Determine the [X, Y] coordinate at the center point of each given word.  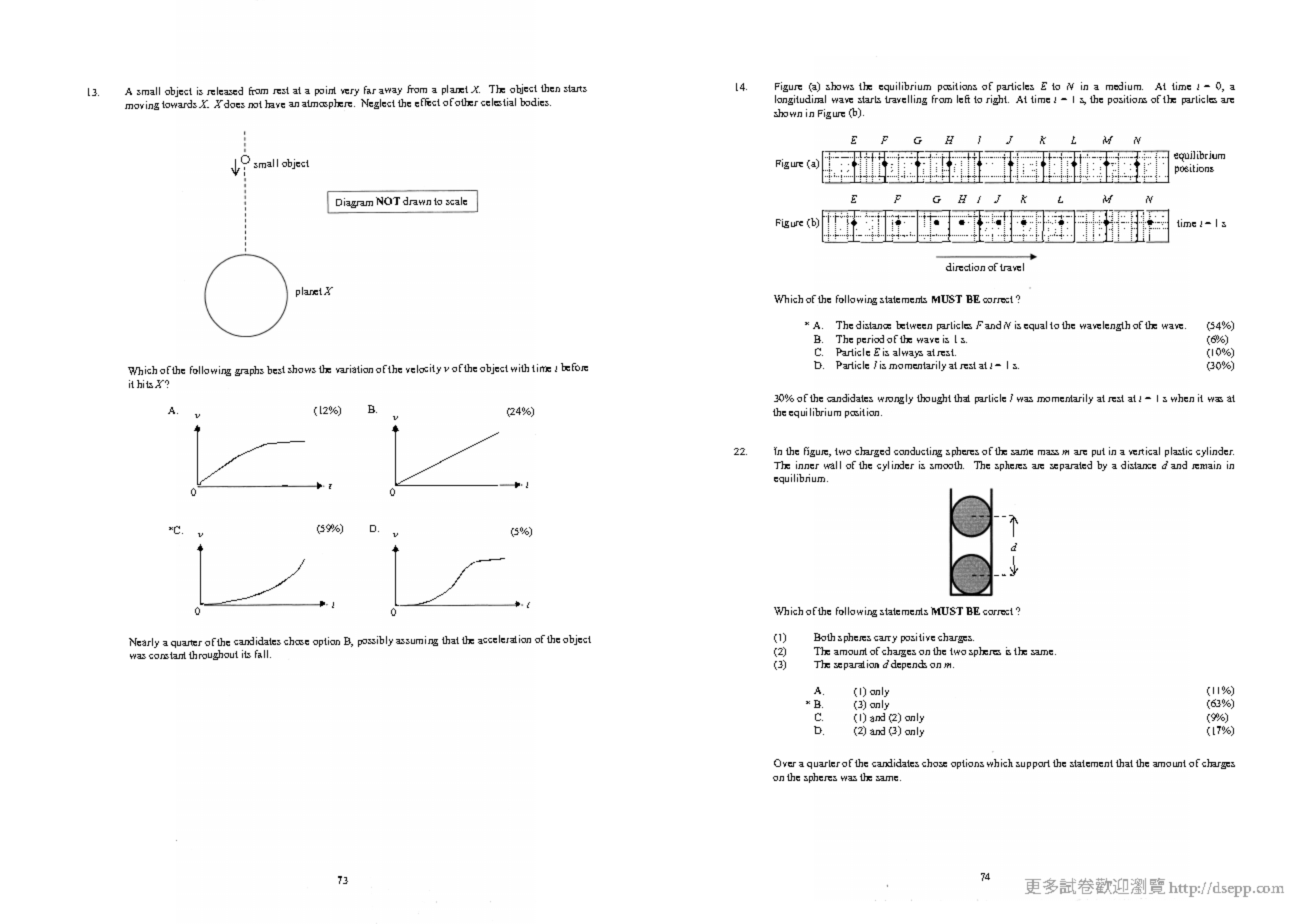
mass [1048, 452]
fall [263, 654]
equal [1035, 326]
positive [918, 638]
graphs [249, 371]
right [997, 100]
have [275, 104]
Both [824, 637]
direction [965, 267]
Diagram [354, 203]
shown [788, 113]
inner [807, 465]
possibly [375, 641]
